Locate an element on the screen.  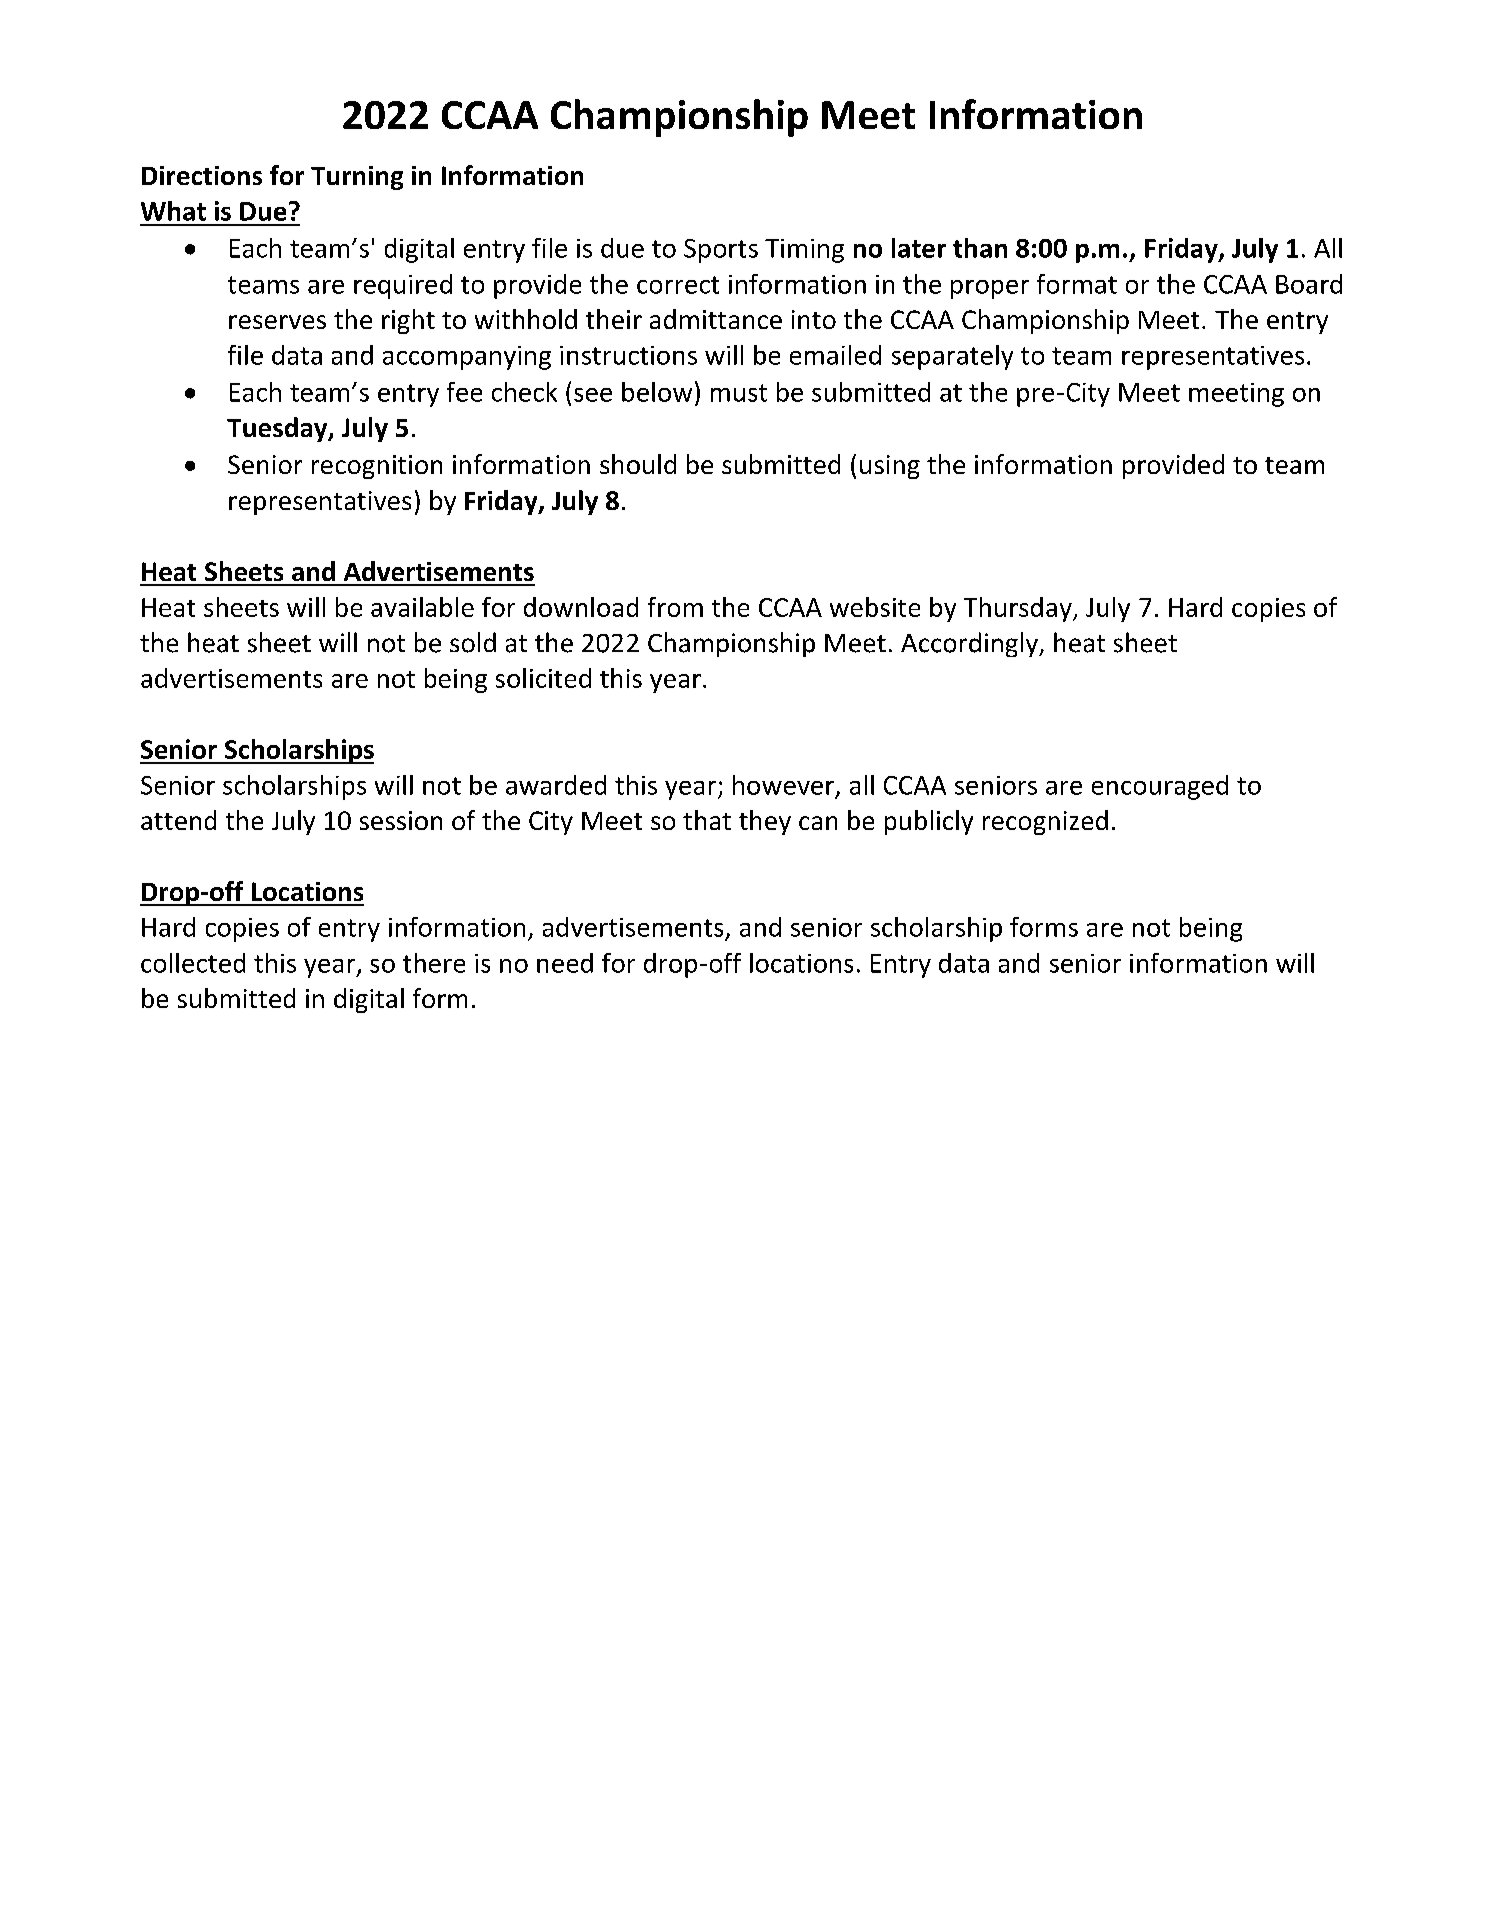
Tuesday is located at coordinates (278, 429).
